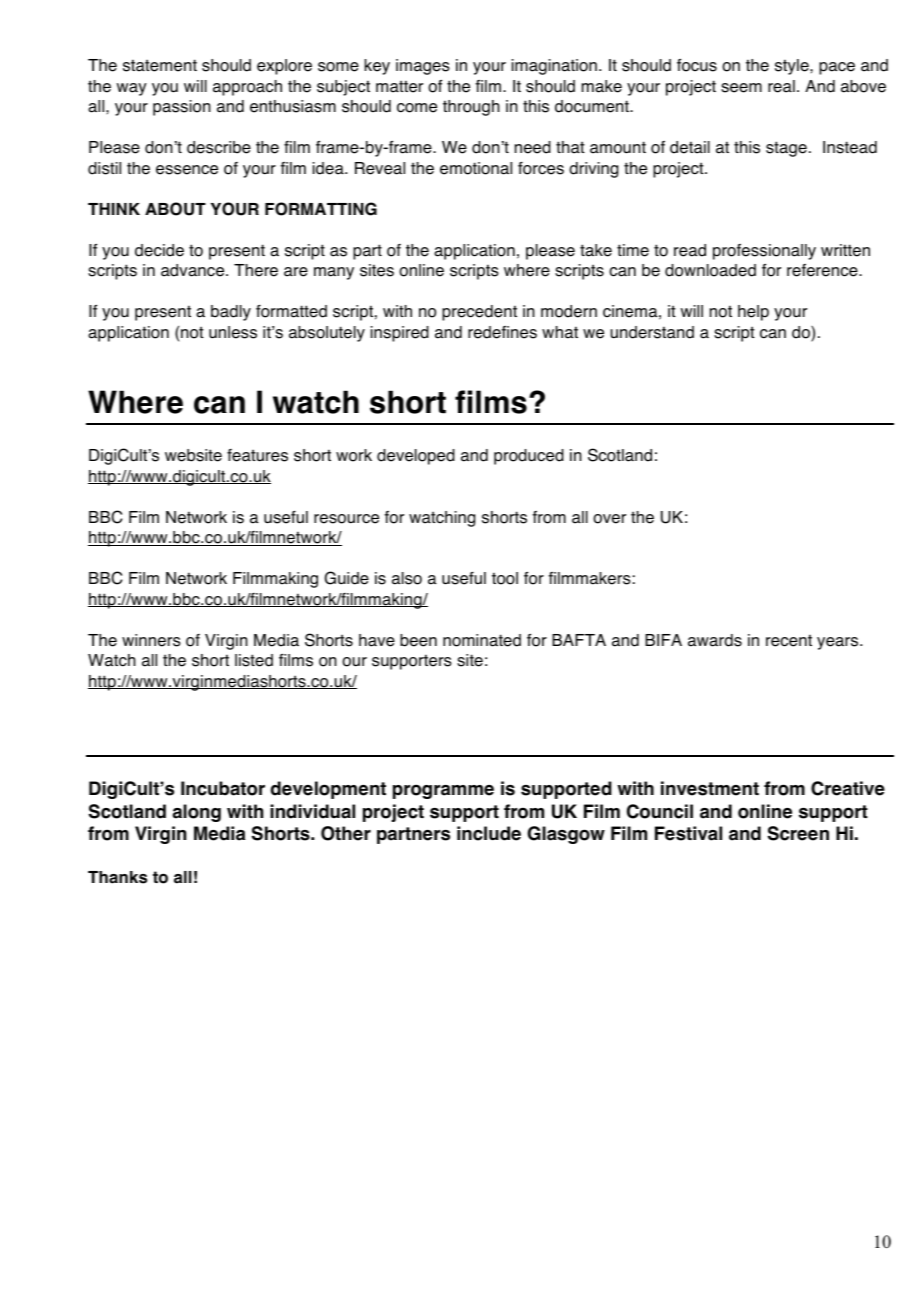  What do you see at coordinates (753, 313) in the image?
I see `help` at bounding box center [753, 313].
